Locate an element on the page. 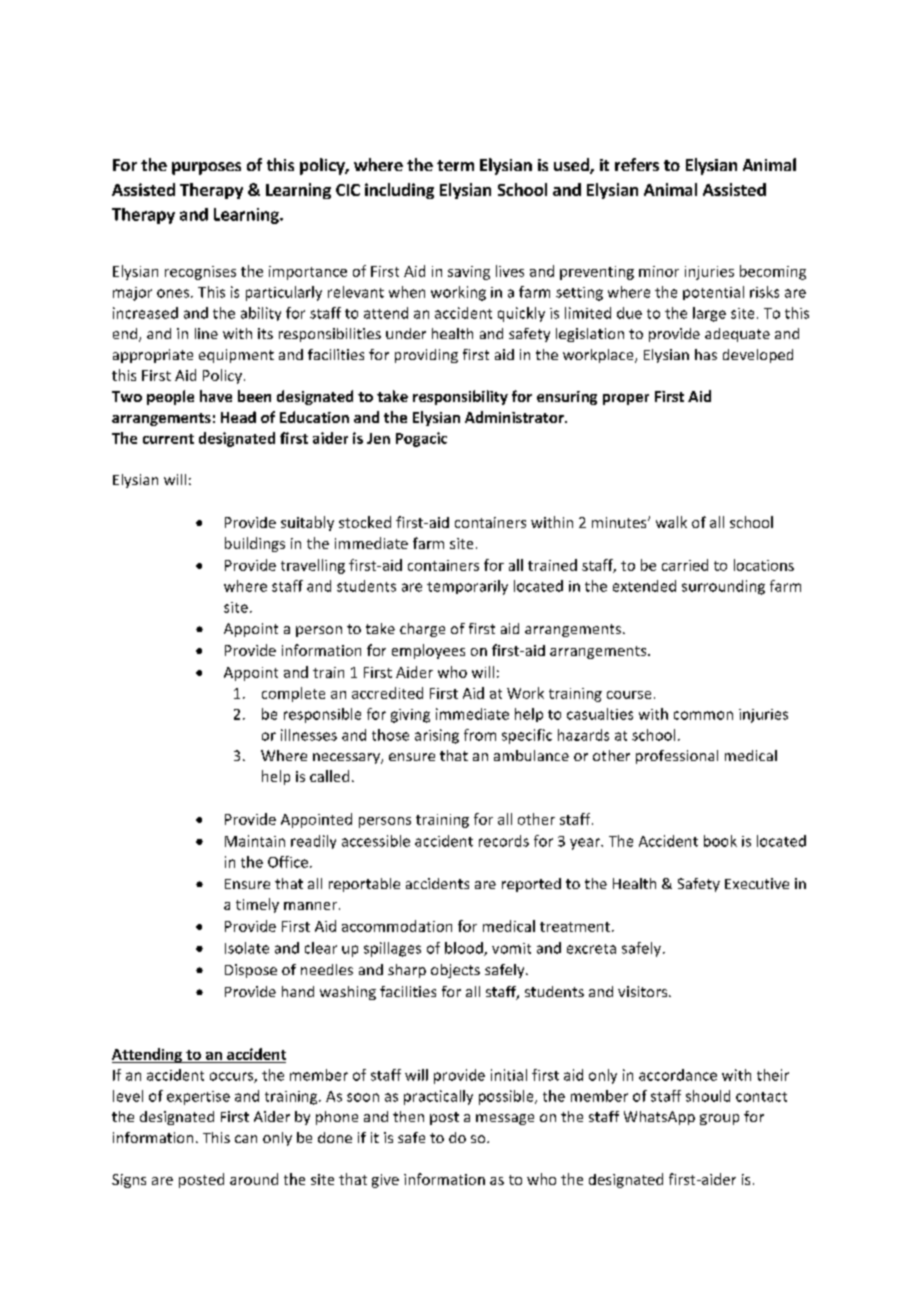  complete is located at coordinates (293, 694).
